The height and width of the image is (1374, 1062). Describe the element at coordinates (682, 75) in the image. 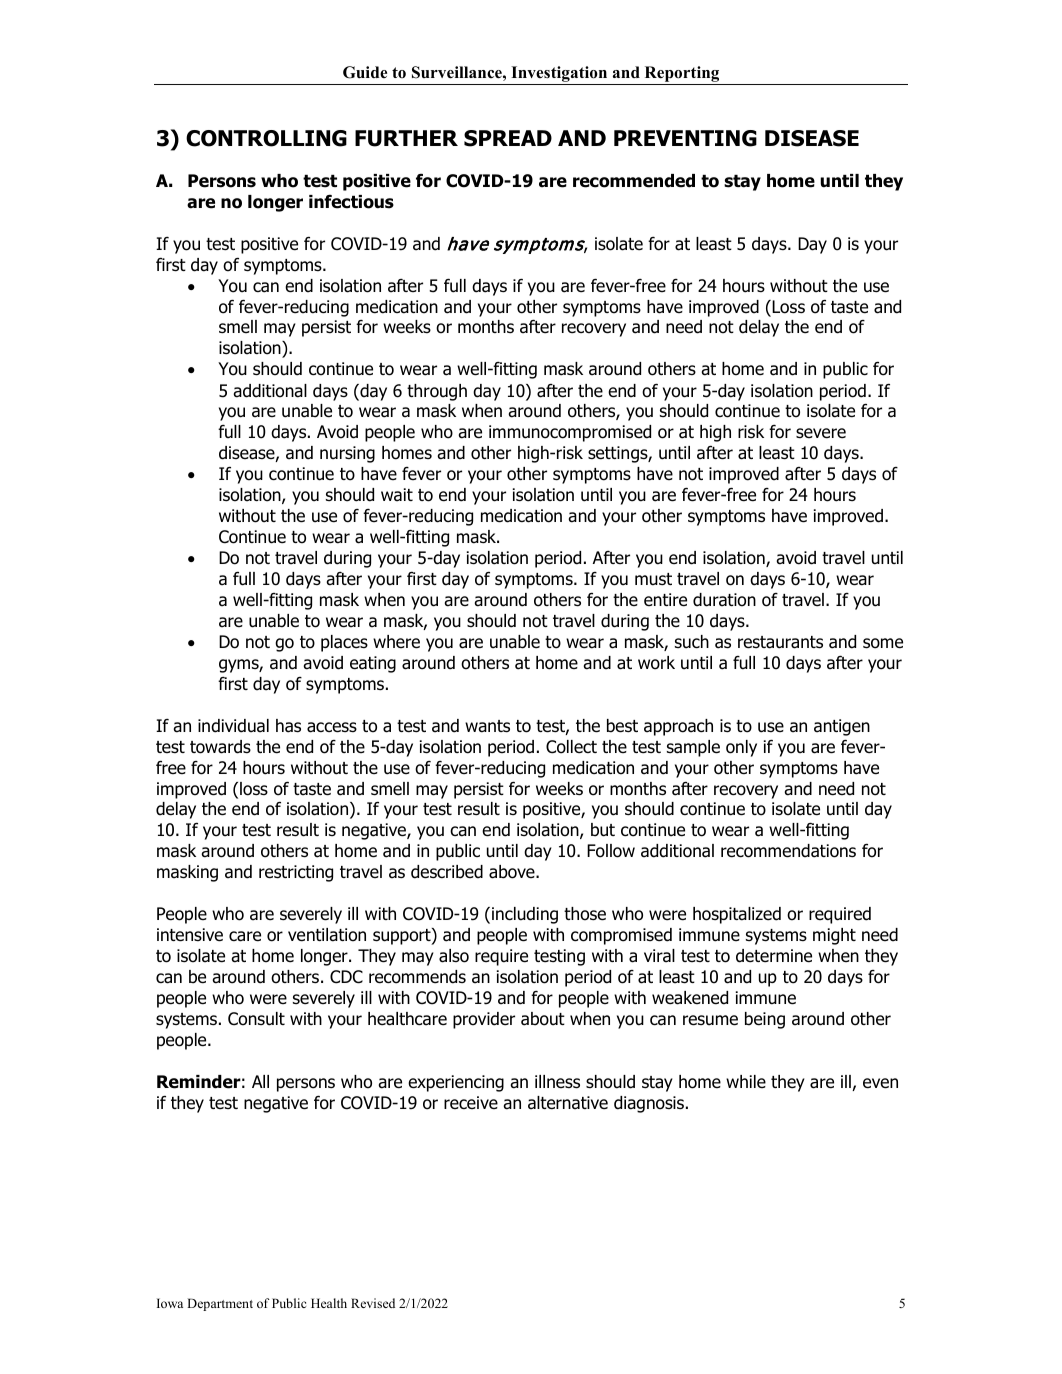

I see `Reporting` at that location.
